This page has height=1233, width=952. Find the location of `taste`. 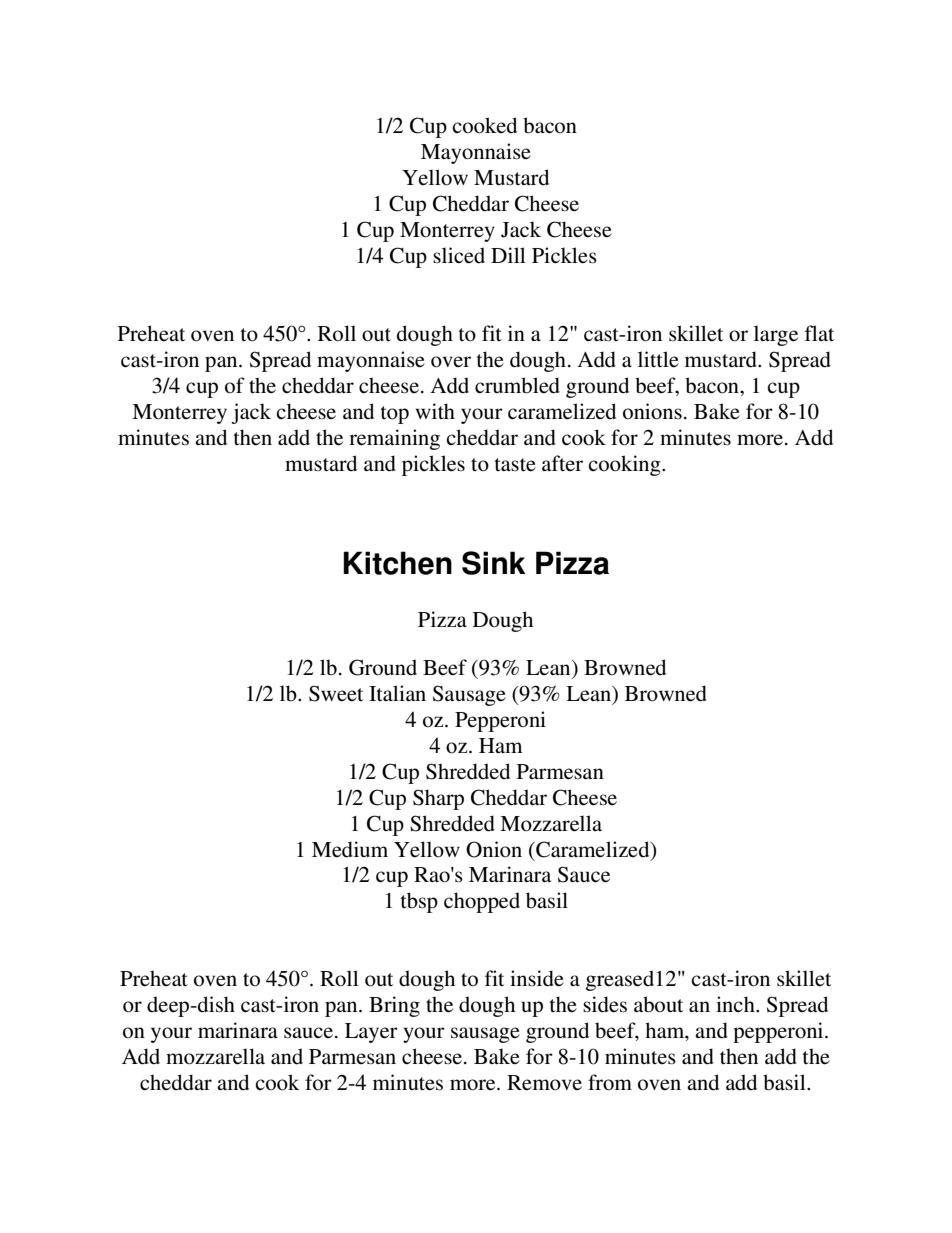

taste is located at coordinates (515, 465).
